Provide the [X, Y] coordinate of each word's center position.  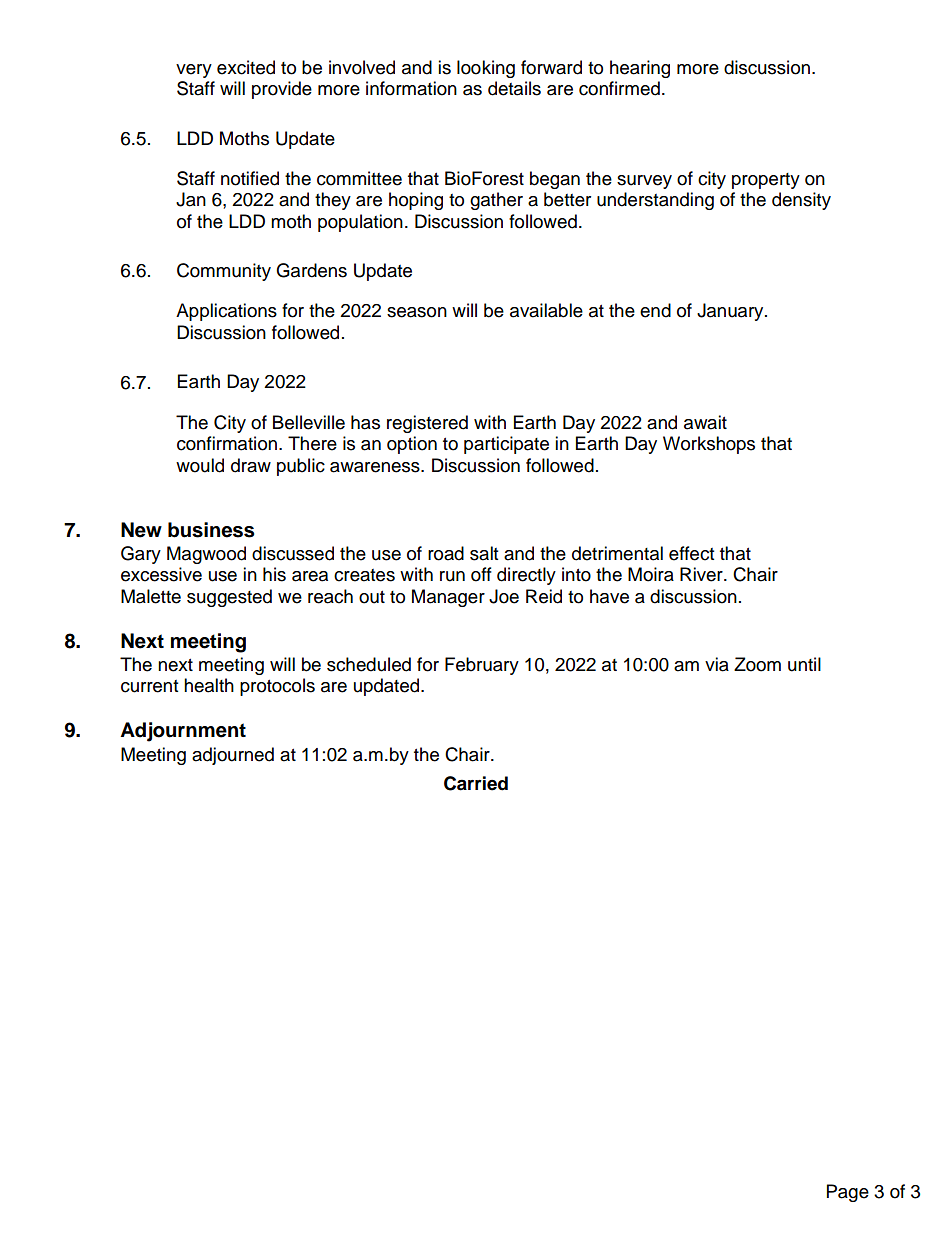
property [766, 181]
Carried [476, 783]
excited [246, 67]
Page [848, 1193]
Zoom [757, 664]
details [514, 88]
